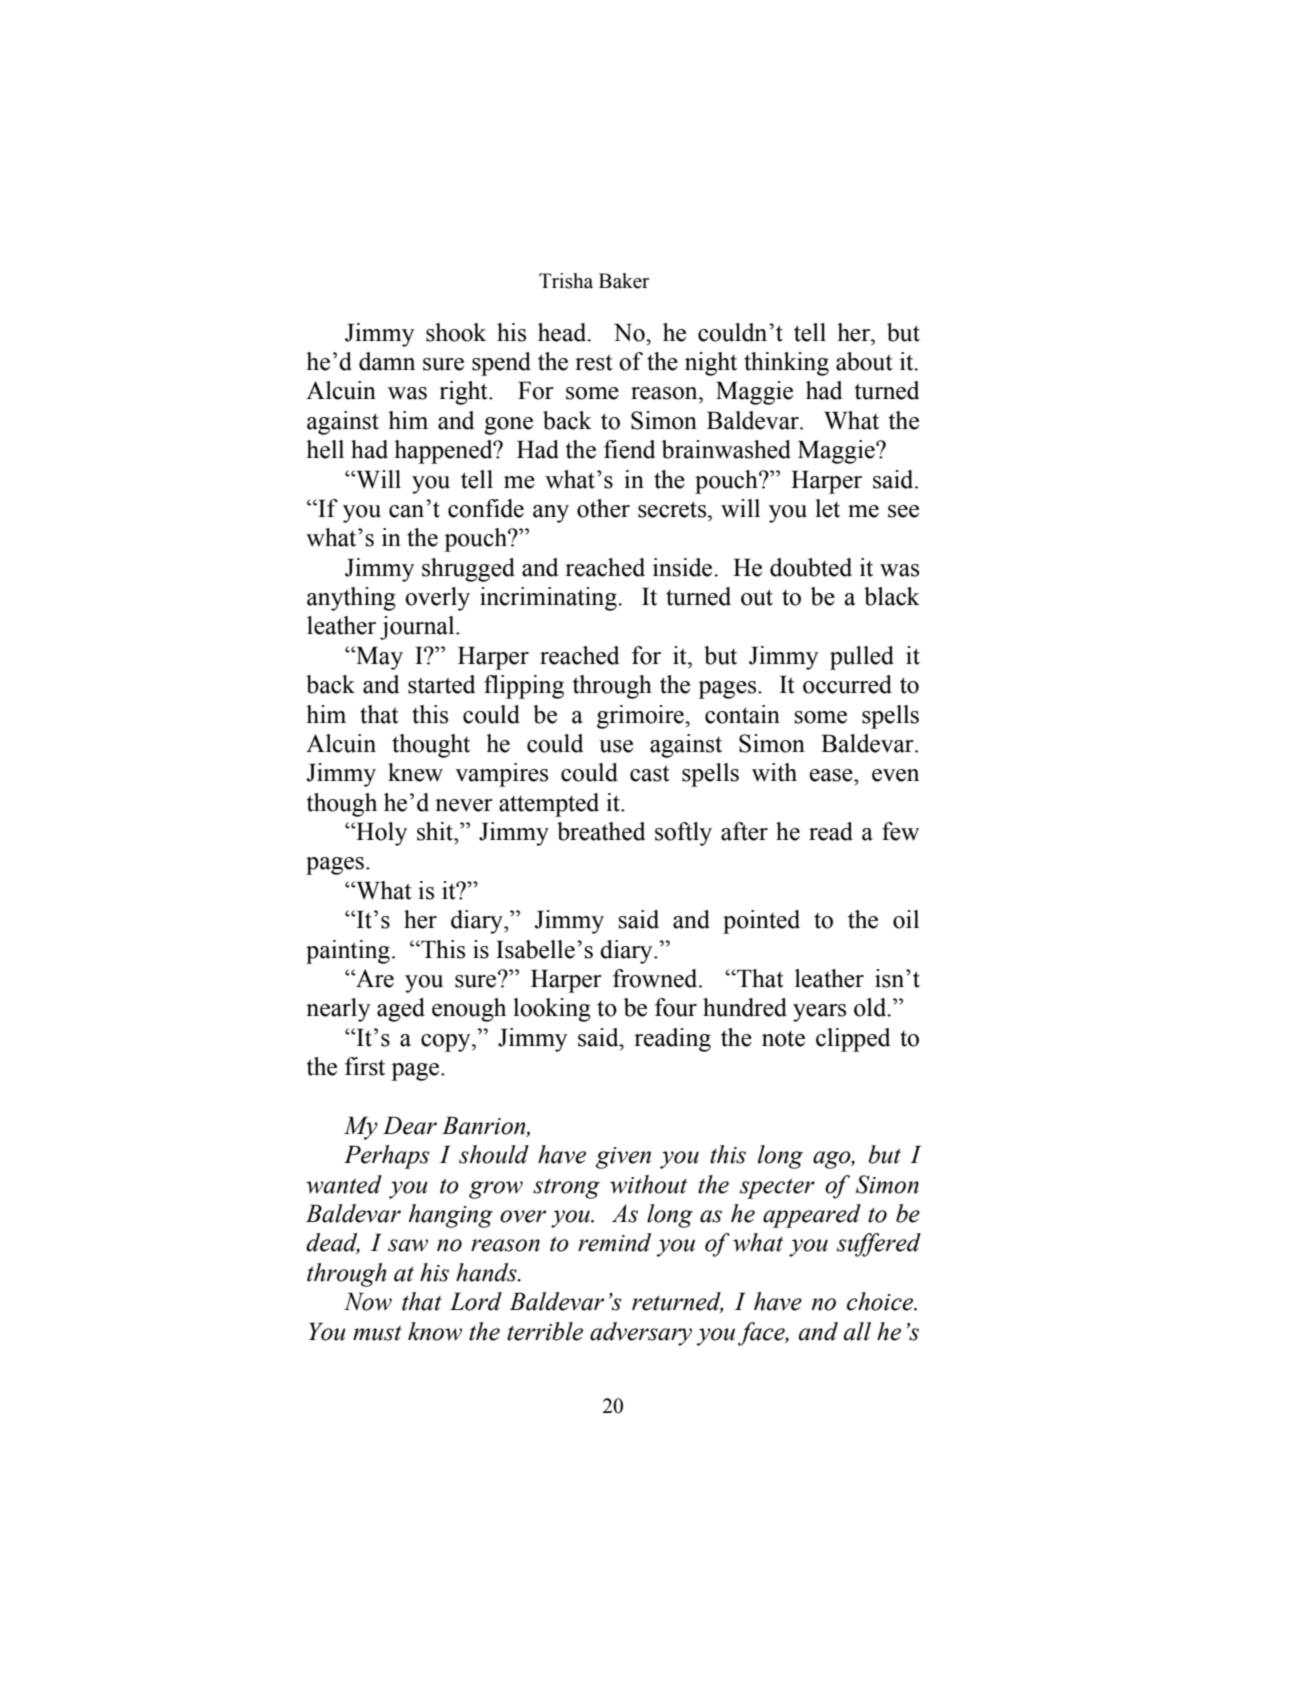 This screenshot has width=1303, height=1686. Describe the element at coordinates (862, 658) in the screenshot. I see `pulled` at that location.
